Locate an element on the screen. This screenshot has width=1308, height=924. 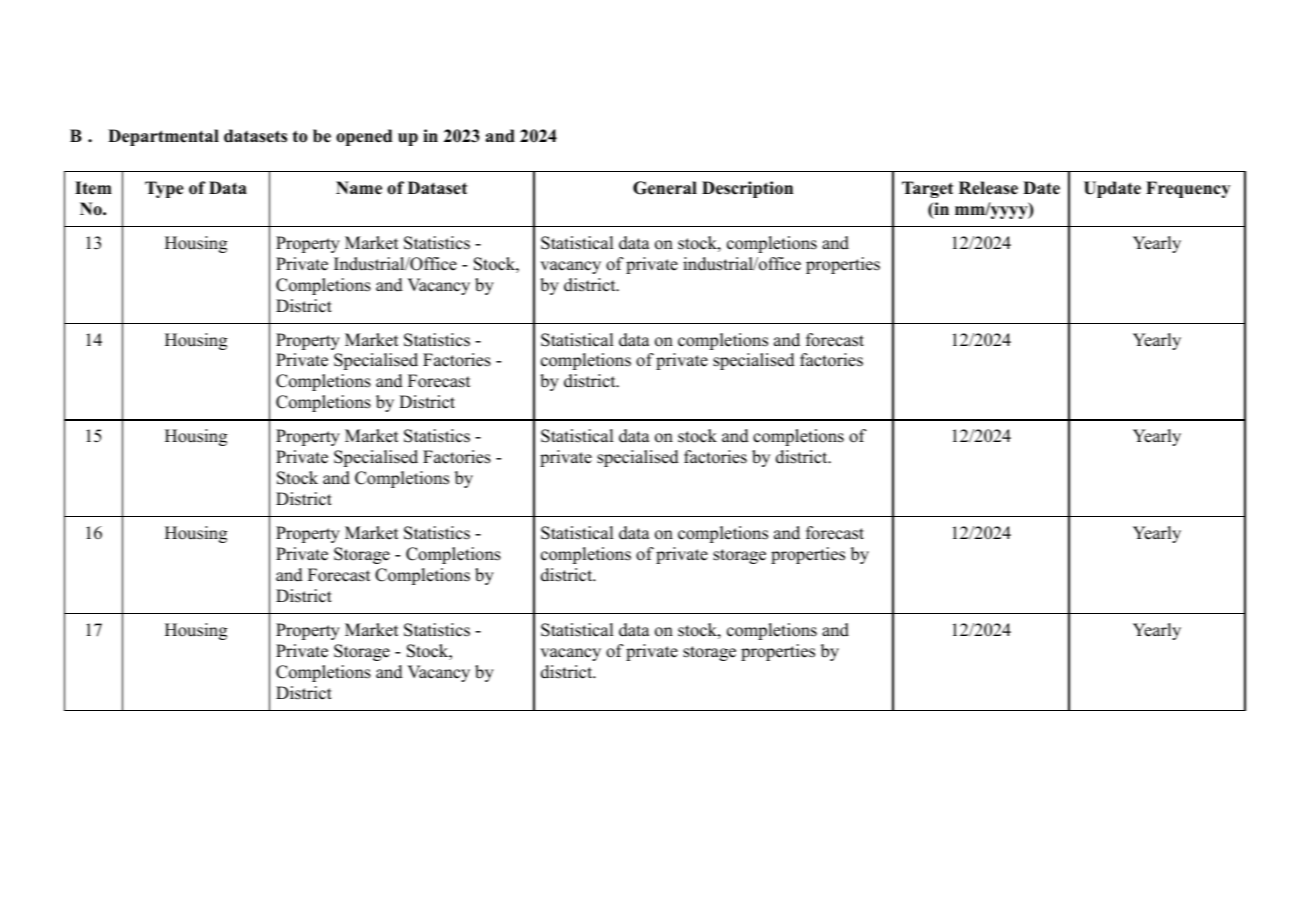
Departmental is located at coordinates (163, 137).
